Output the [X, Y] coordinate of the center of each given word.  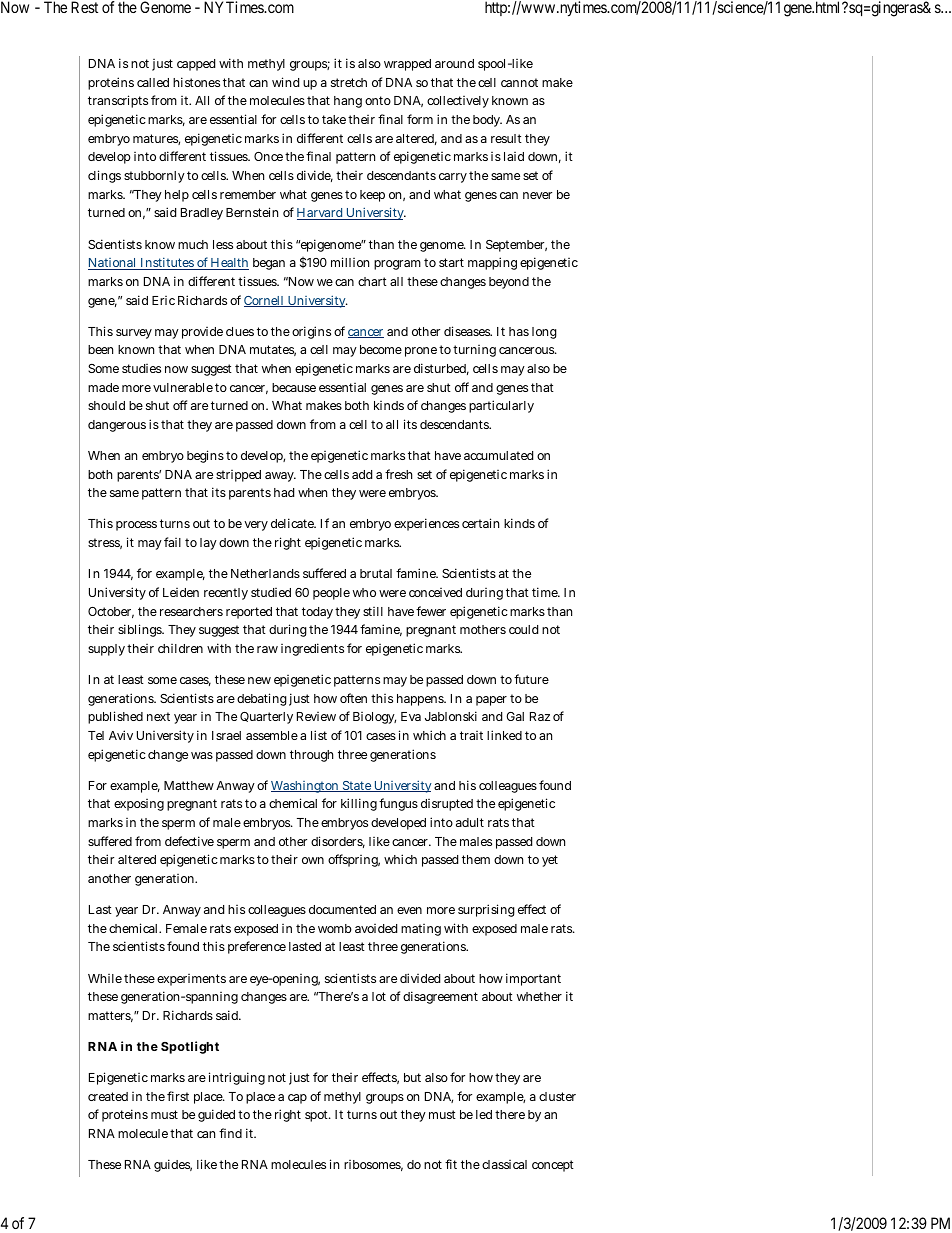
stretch [349, 82]
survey [134, 334]
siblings [141, 630]
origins [311, 332]
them [476, 859]
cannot [519, 82]
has [519, 331]
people [331, 594]
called [153, 82]
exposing [139, 805]
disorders [338, 842]
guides [173, 1165]
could [523, 629]
